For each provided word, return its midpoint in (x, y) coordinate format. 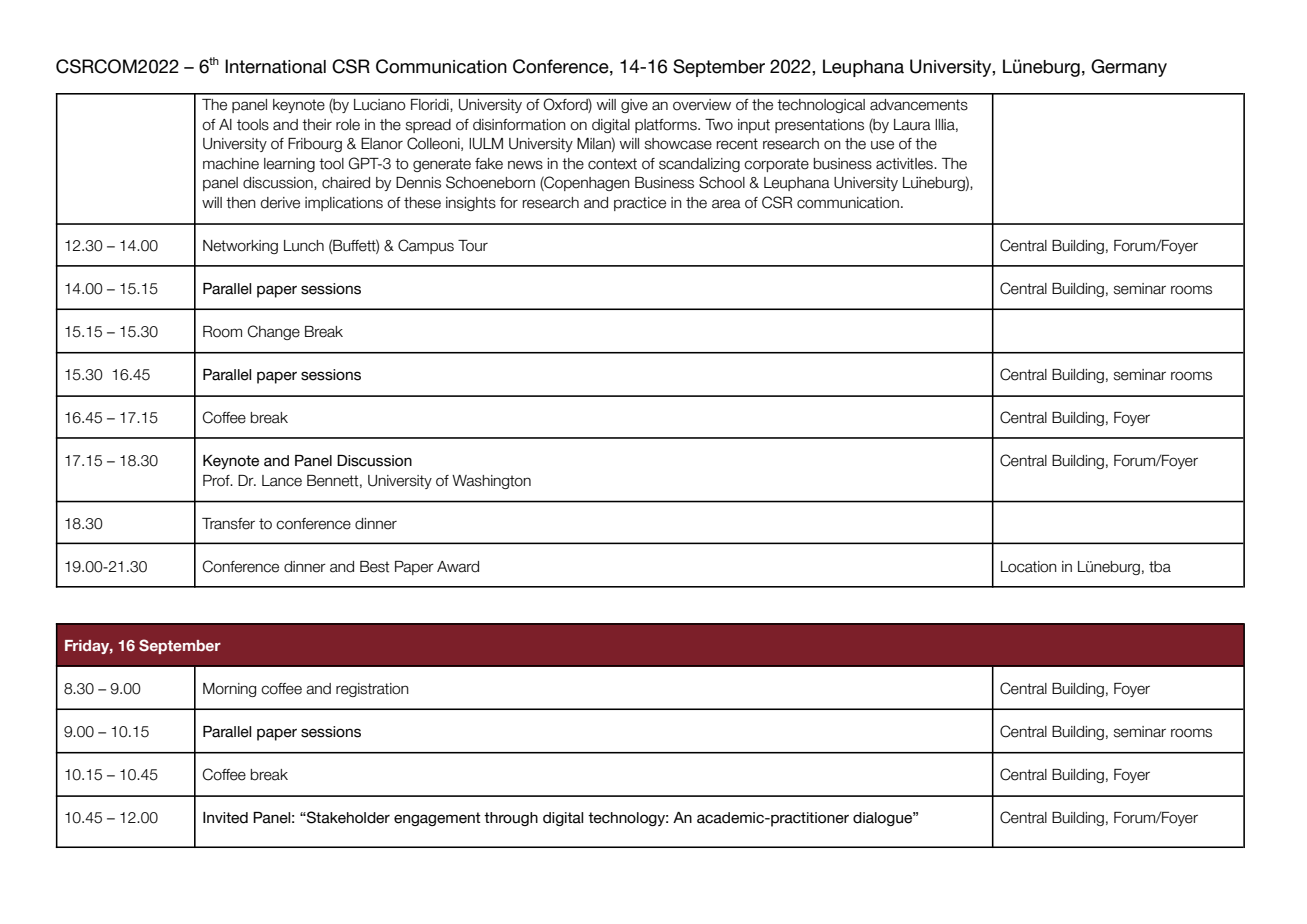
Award (458, 567)
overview (702, 105)
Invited (225, 818)
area (726, 204)
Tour (473, 246)
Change (274, 332)
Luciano (380, 105)
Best (374, 567)
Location (1029, 567)
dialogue (883, 819)
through (511, 819)
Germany (1129, 68)
